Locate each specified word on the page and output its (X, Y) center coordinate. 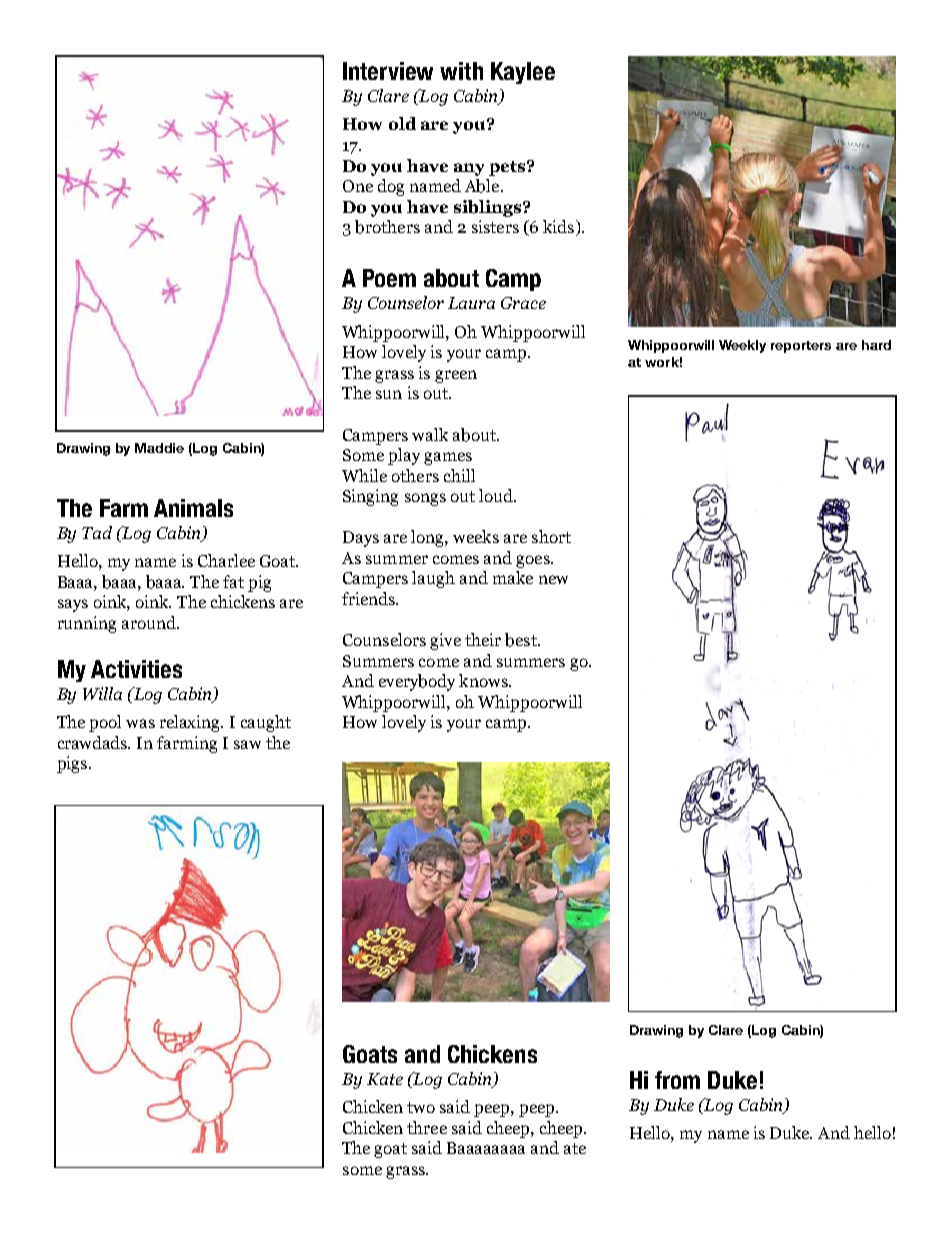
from (677, 1080)
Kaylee (523, 73)
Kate (385, 1079)
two (421, 1107)
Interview (388, 71)
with (461, 71)
